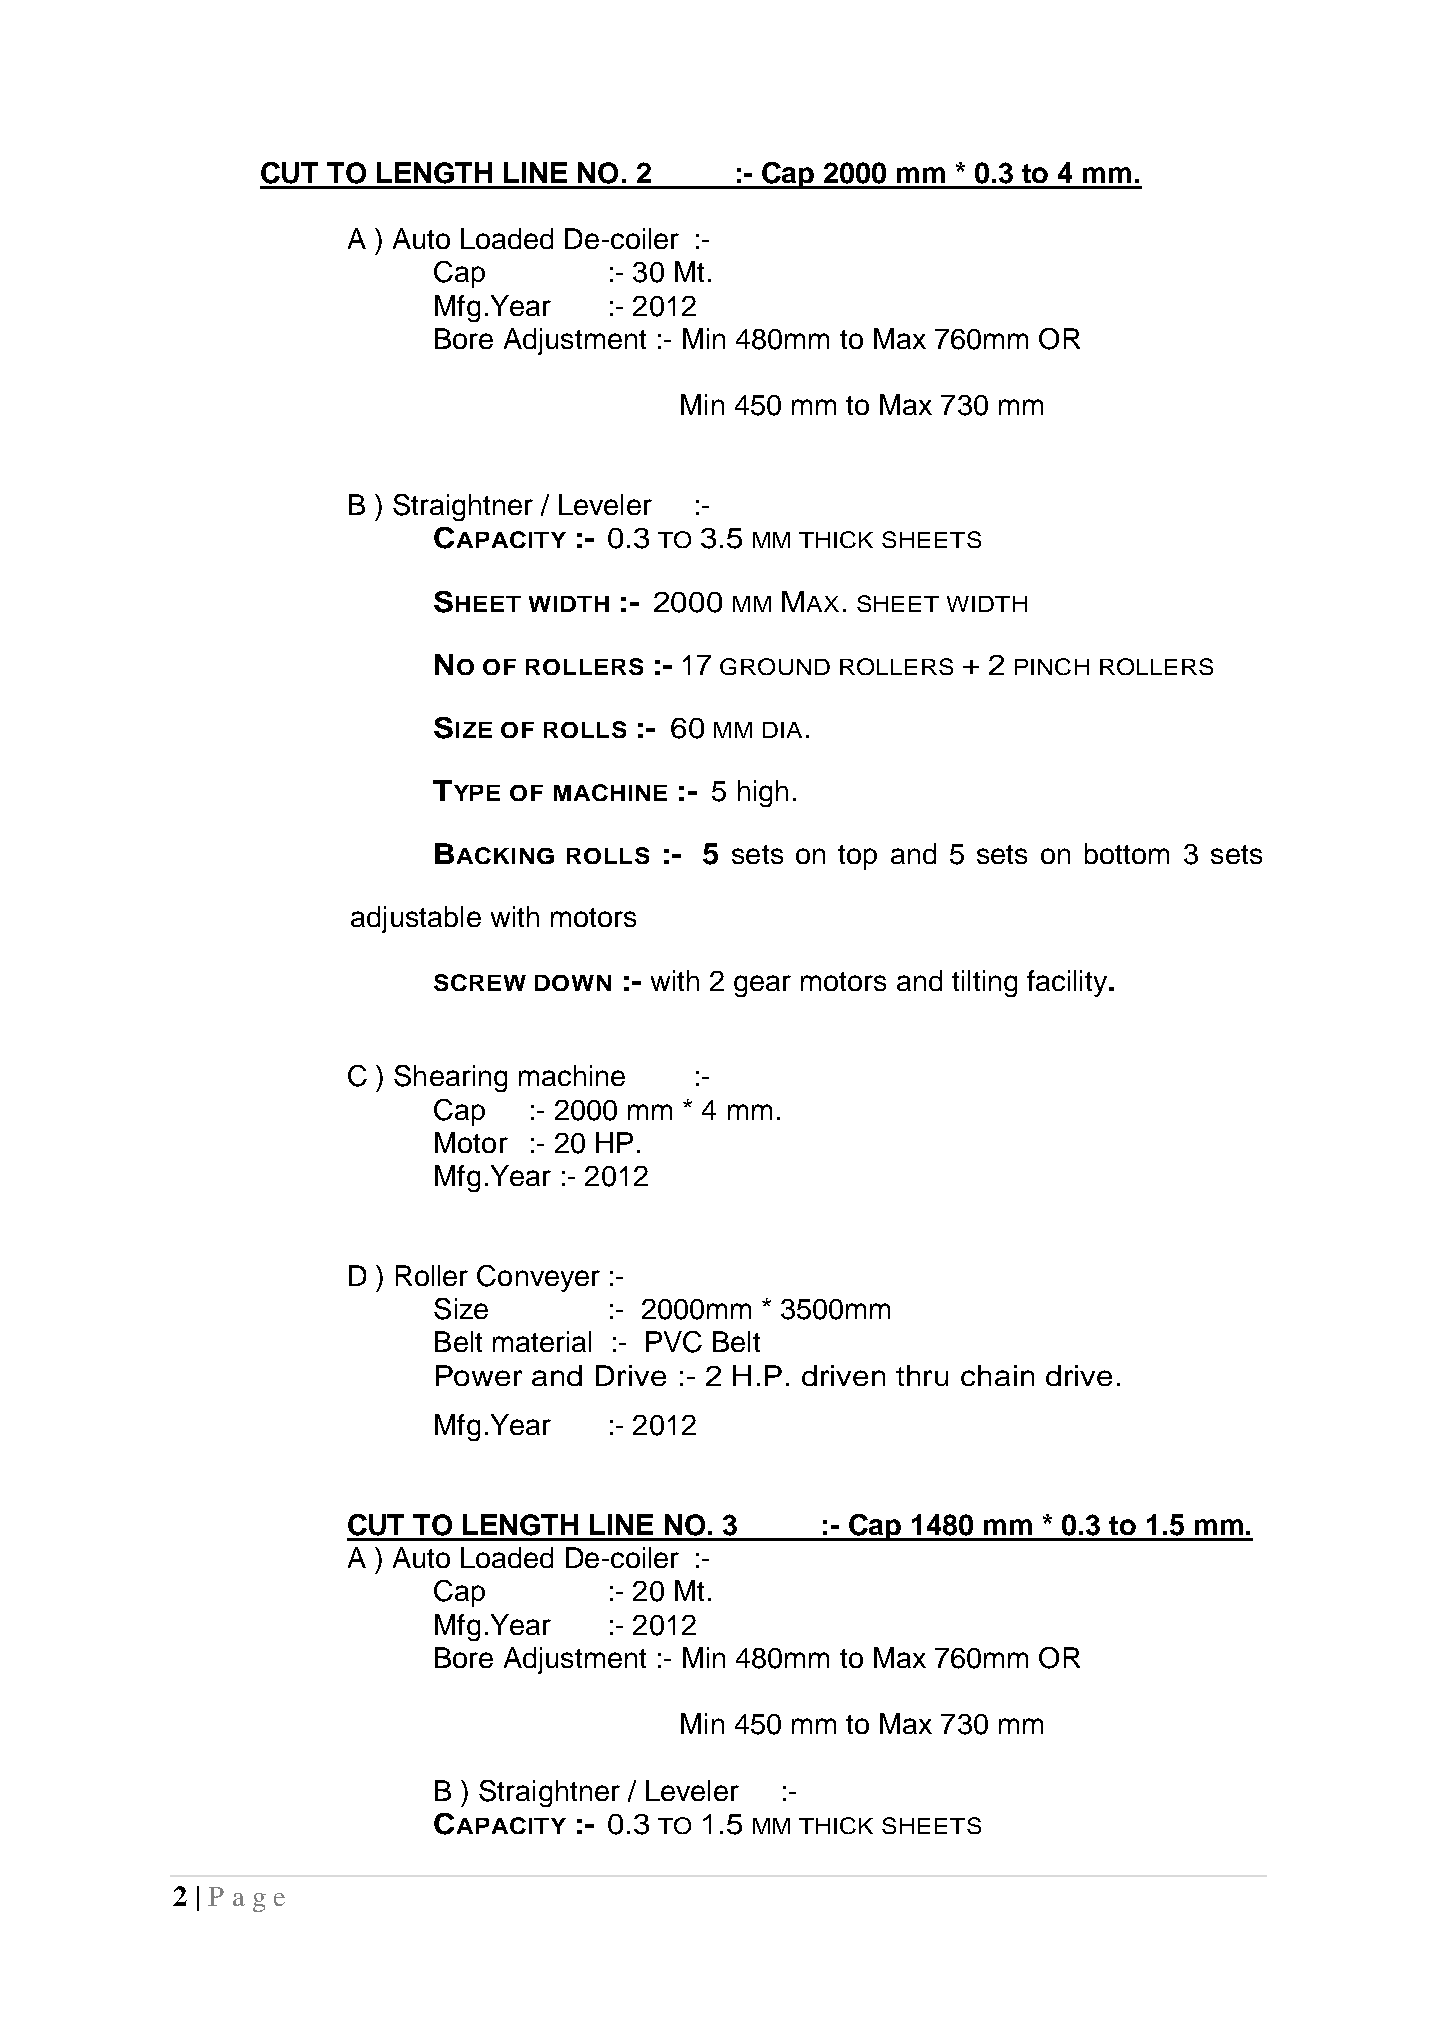  I want to click on PVC, so click(674, 1342).
